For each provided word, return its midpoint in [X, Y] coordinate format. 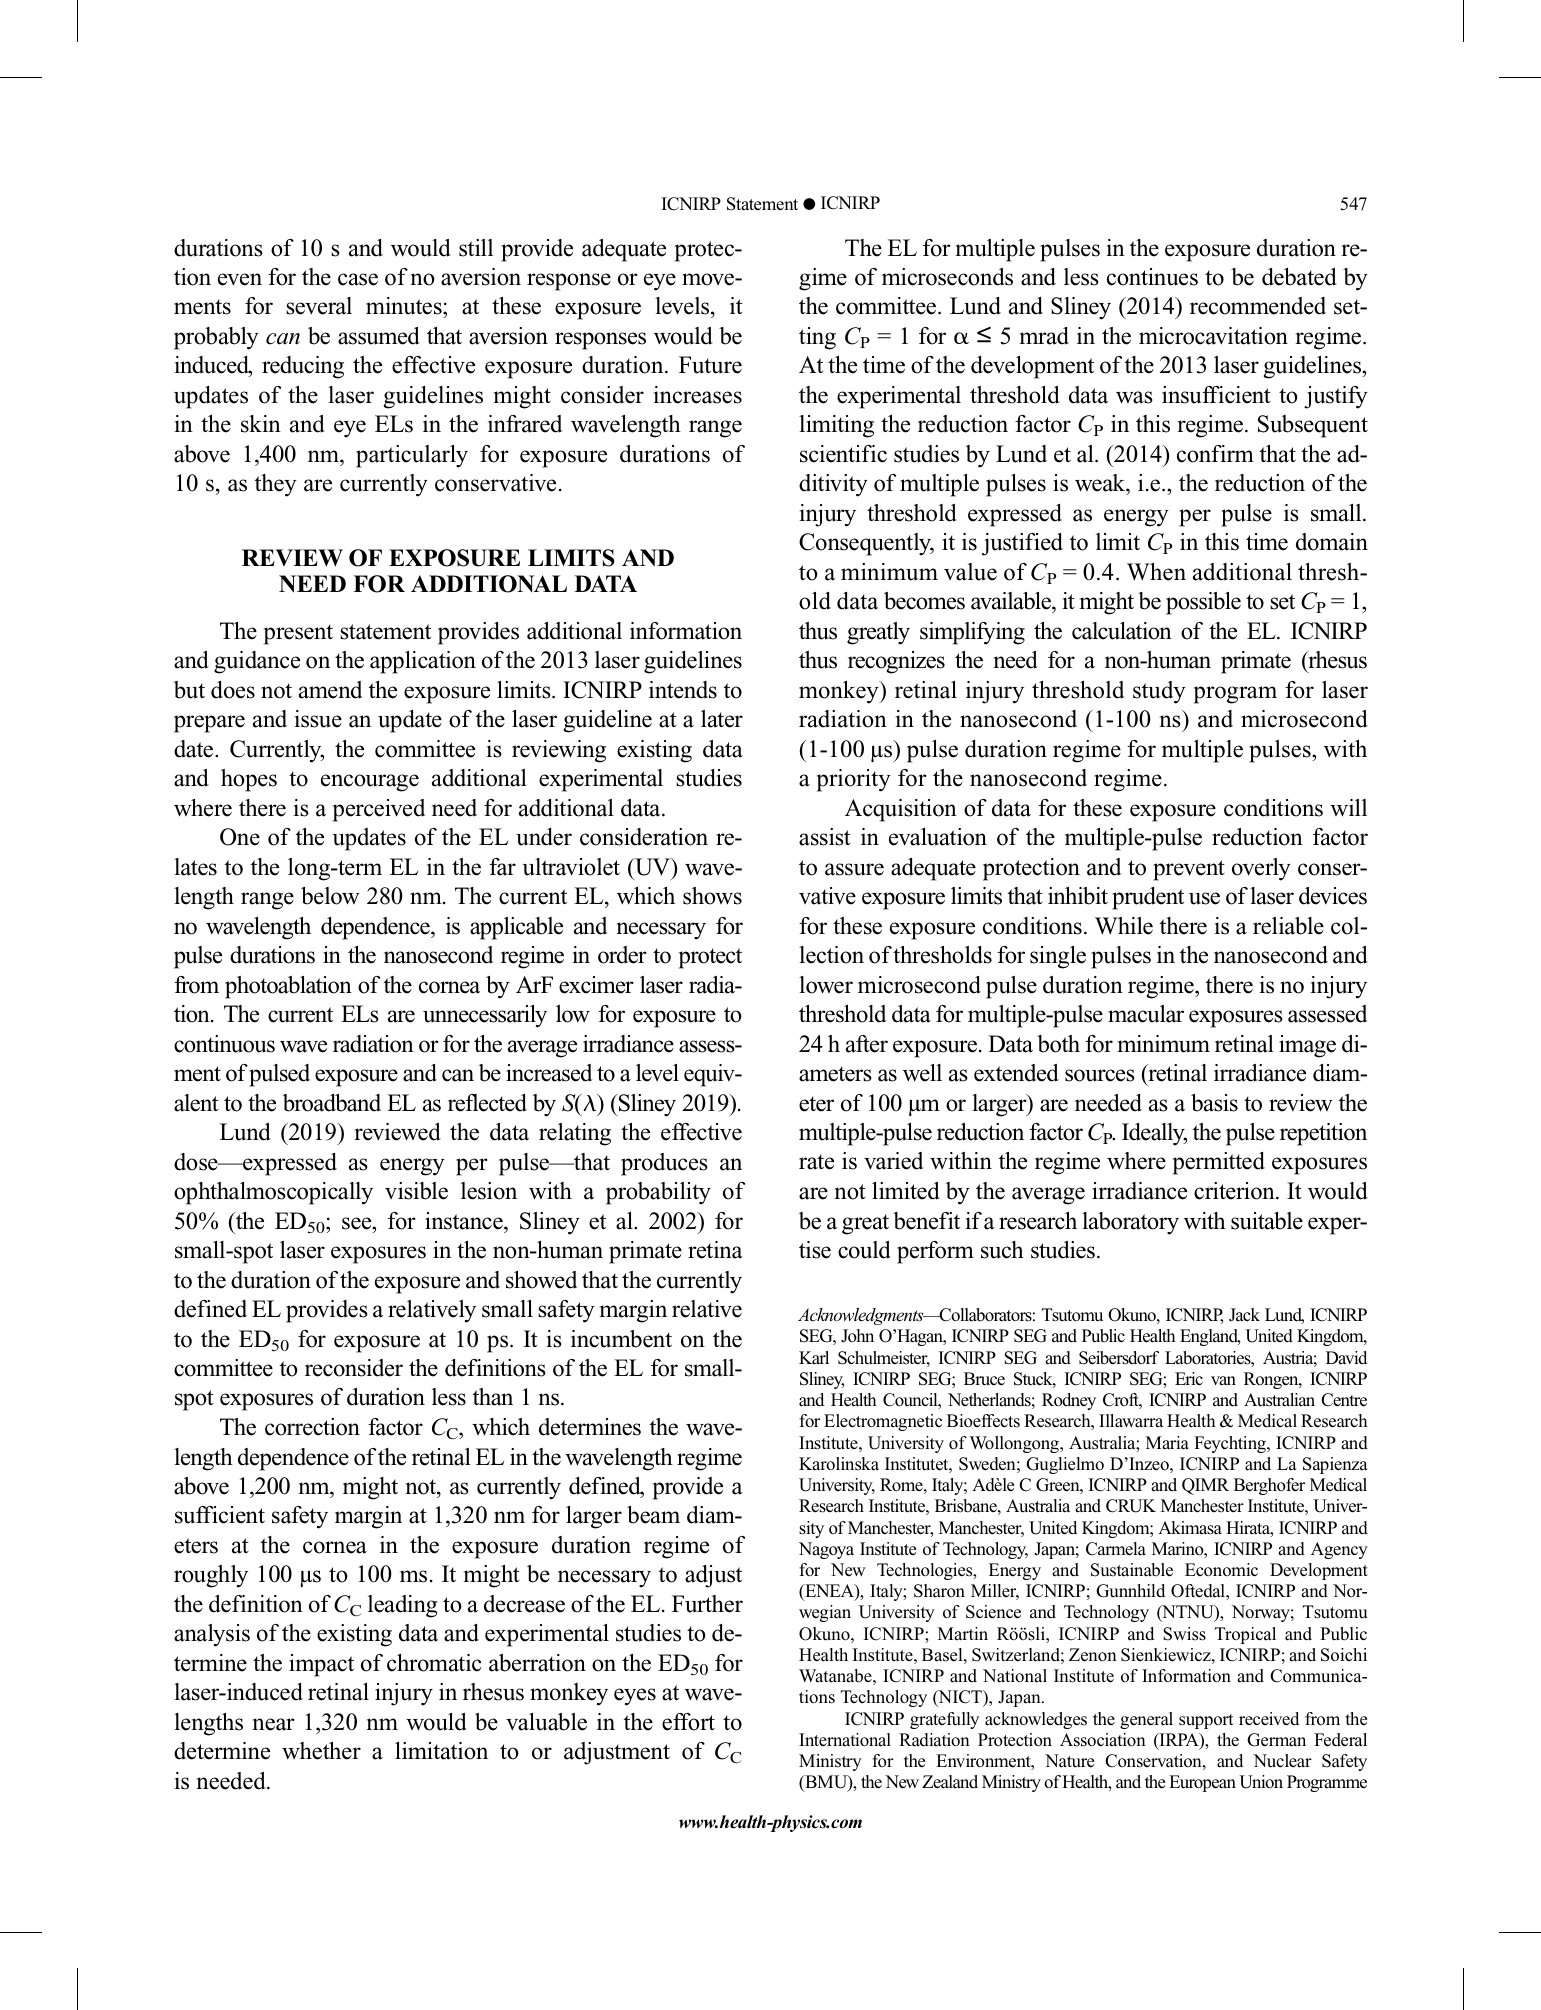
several [319, 306]
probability [658, 1193]
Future [710, 365]
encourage [370, 783]
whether [321, 1751]
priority [854, 780]
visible [416, 1191]
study [1159, 692]
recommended [1258, 306]
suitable [1267, 1221]
